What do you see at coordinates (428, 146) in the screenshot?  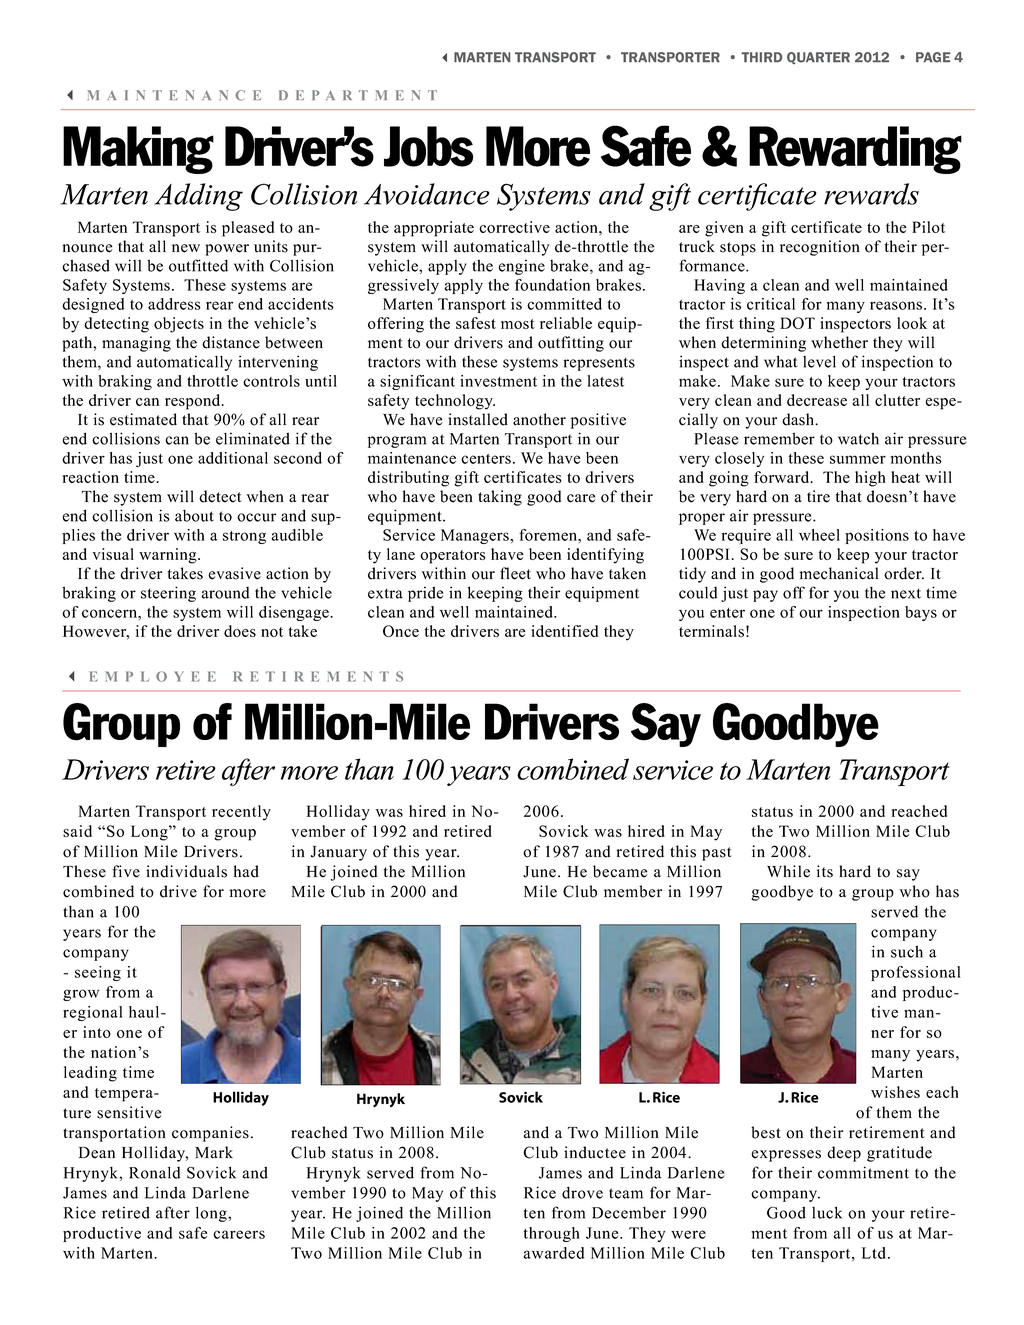 I see `Jobs` at bounding box center [428, 146].
